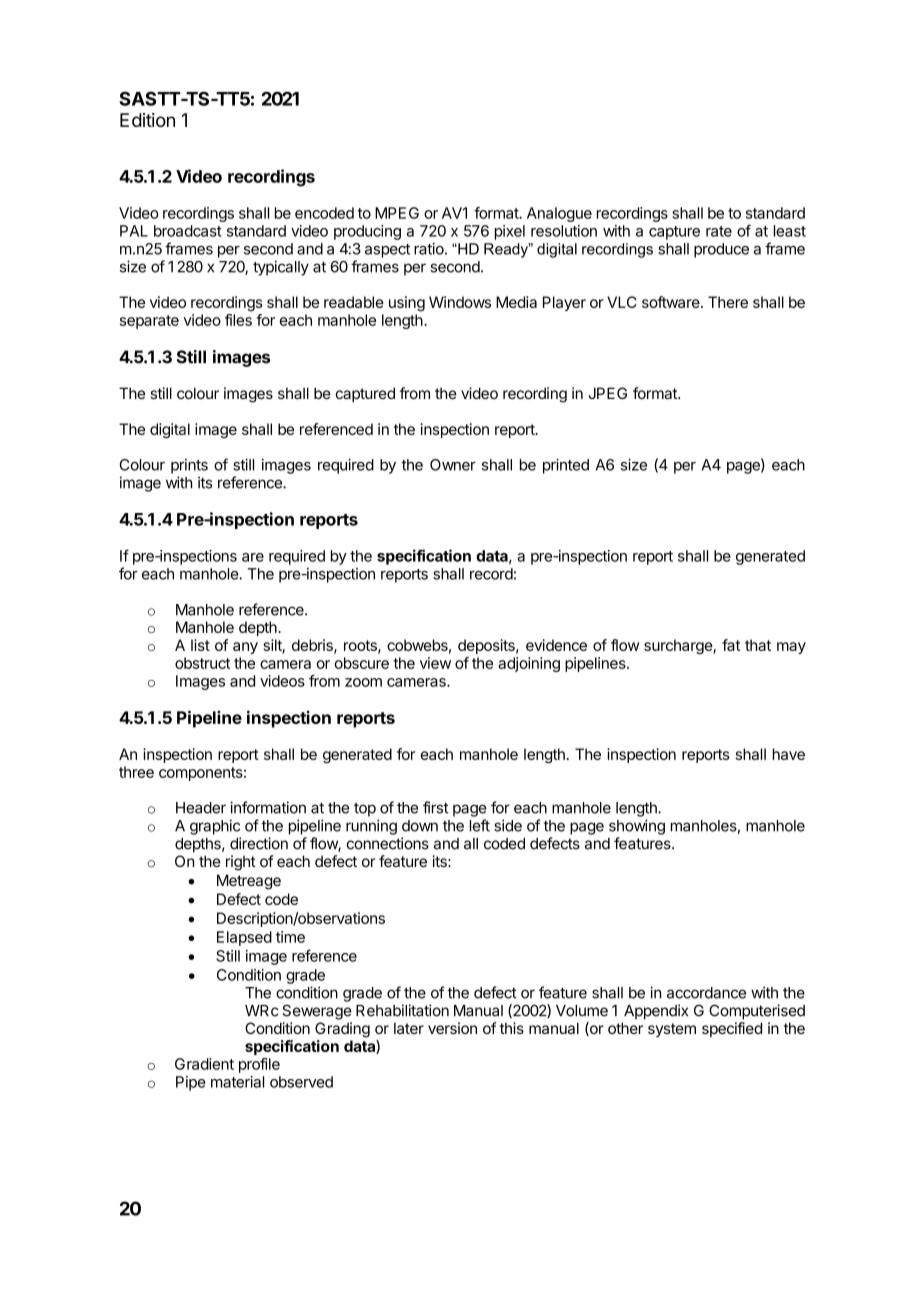  I want to click on version, so click(452, 1028).
